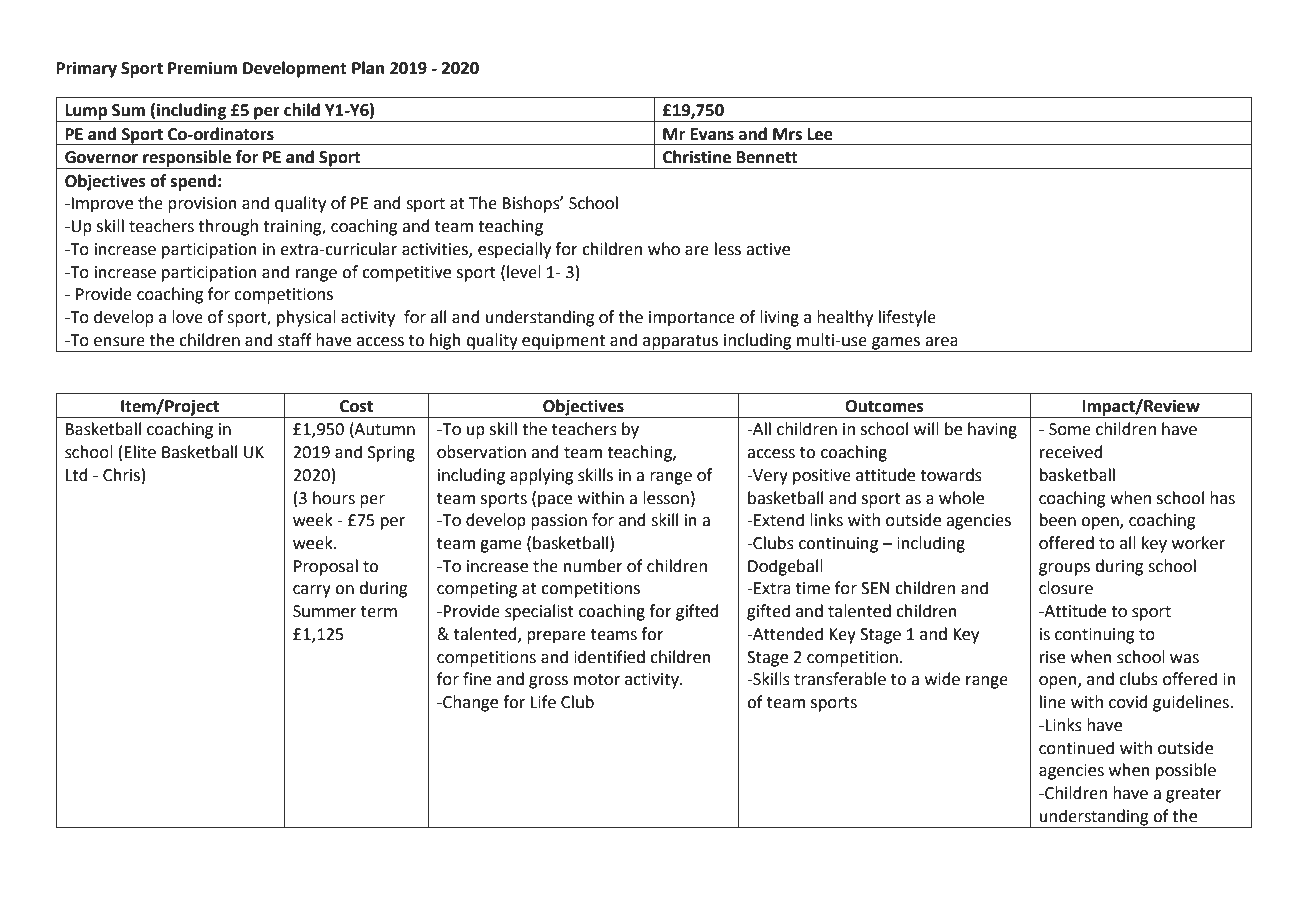 This screenshot has width=1308, height=924. What do you see at coordinates (469, 703) in the screenshot?
I see `Change` at bounding box center [469, 703].
